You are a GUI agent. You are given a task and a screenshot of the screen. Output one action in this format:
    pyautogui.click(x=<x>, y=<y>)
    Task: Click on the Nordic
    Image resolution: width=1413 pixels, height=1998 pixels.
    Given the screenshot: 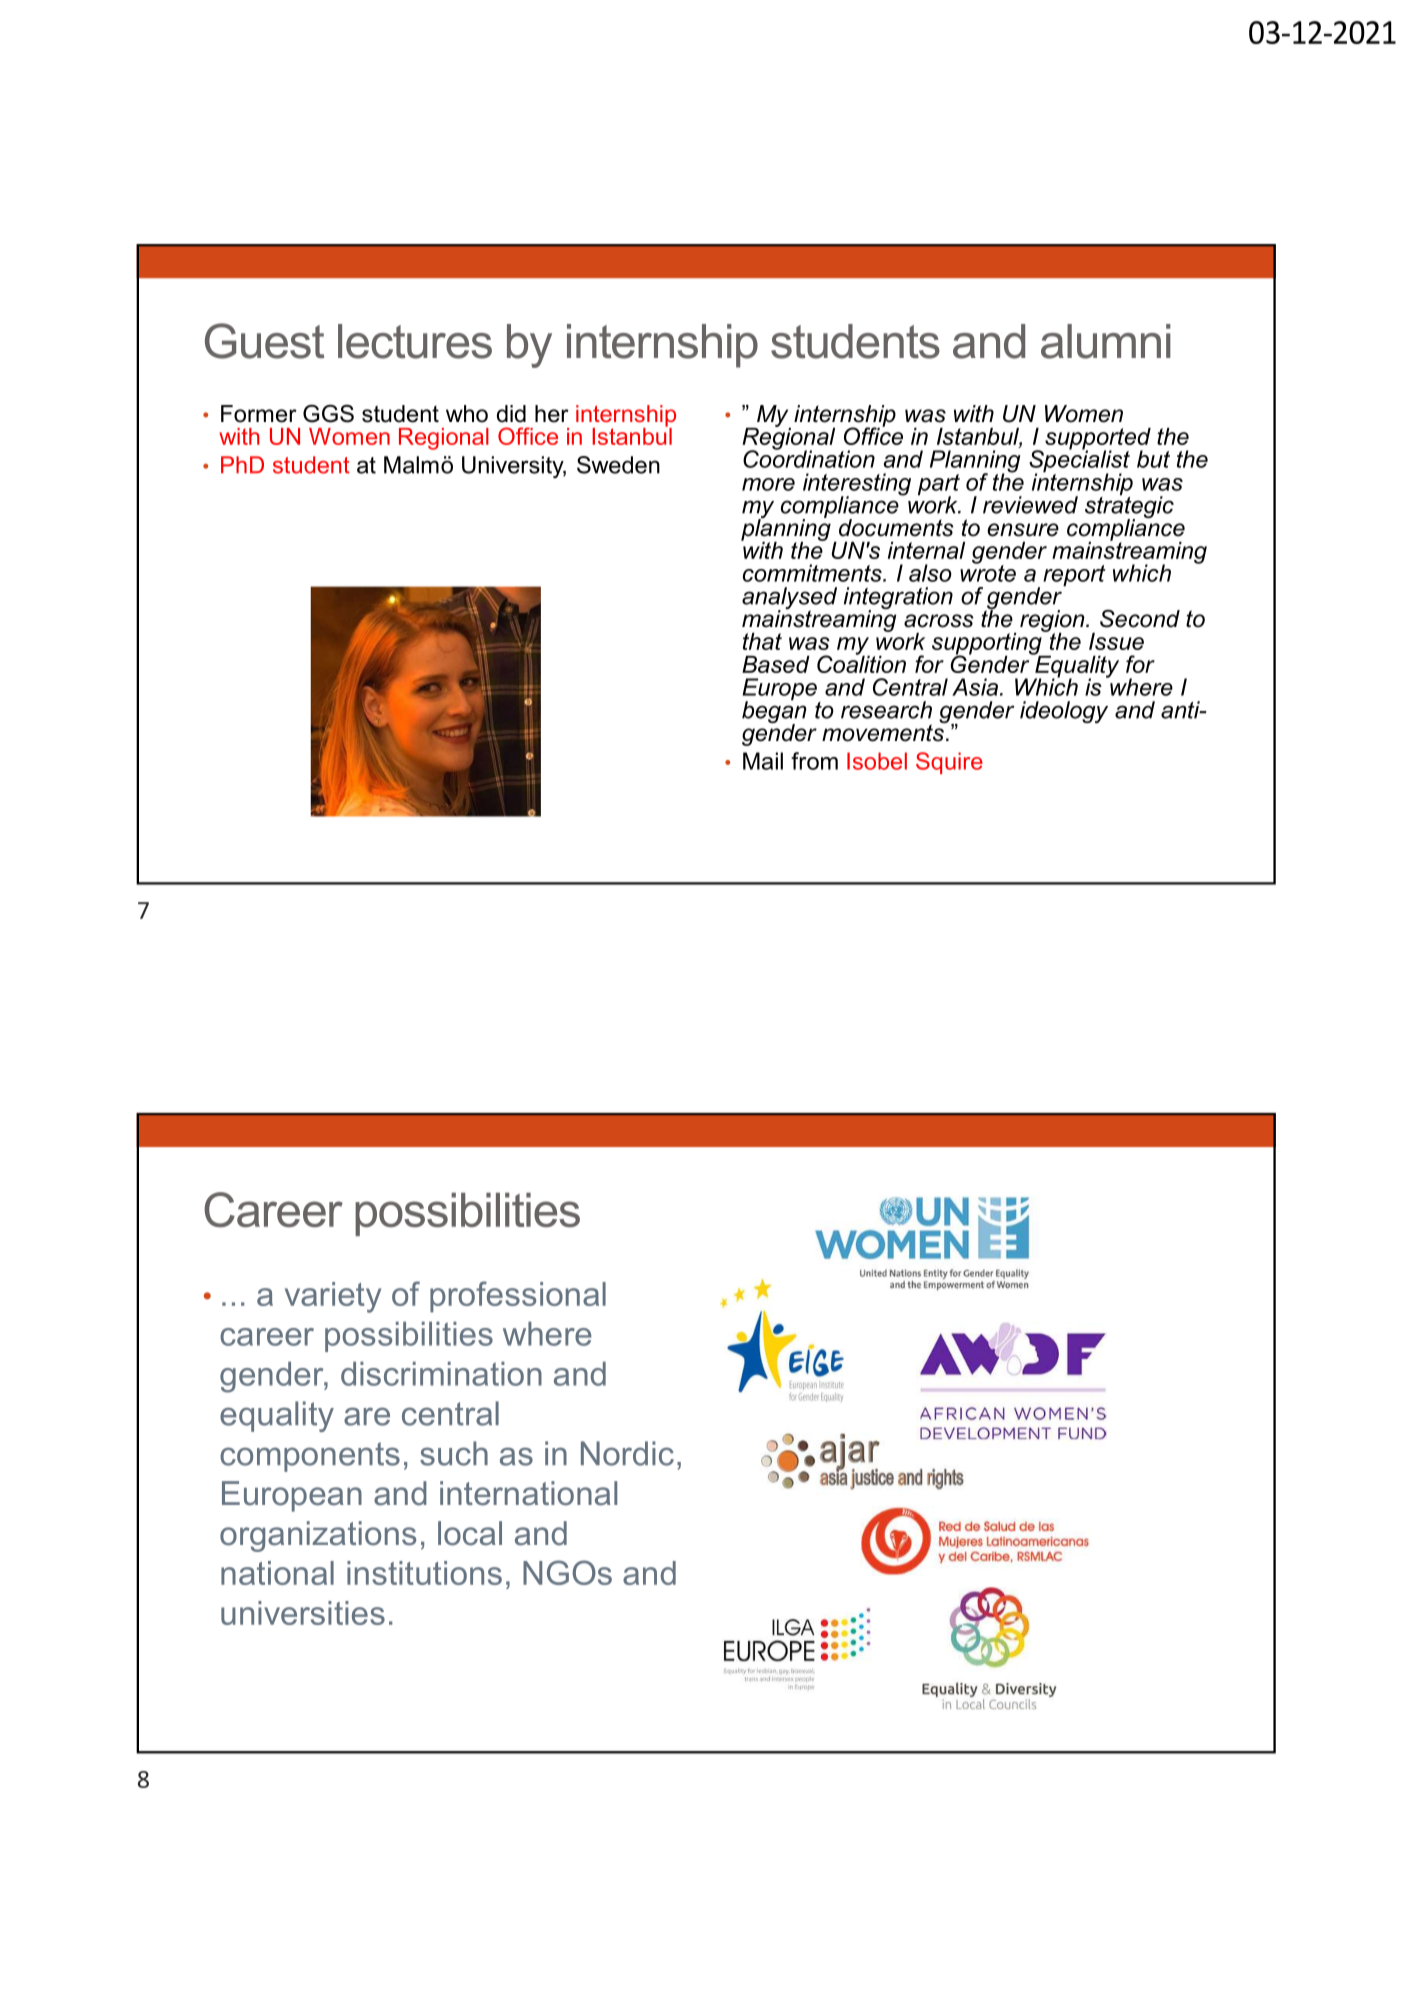 What is the action you would take?
    pyautogui.click(x=627, y=1453)
